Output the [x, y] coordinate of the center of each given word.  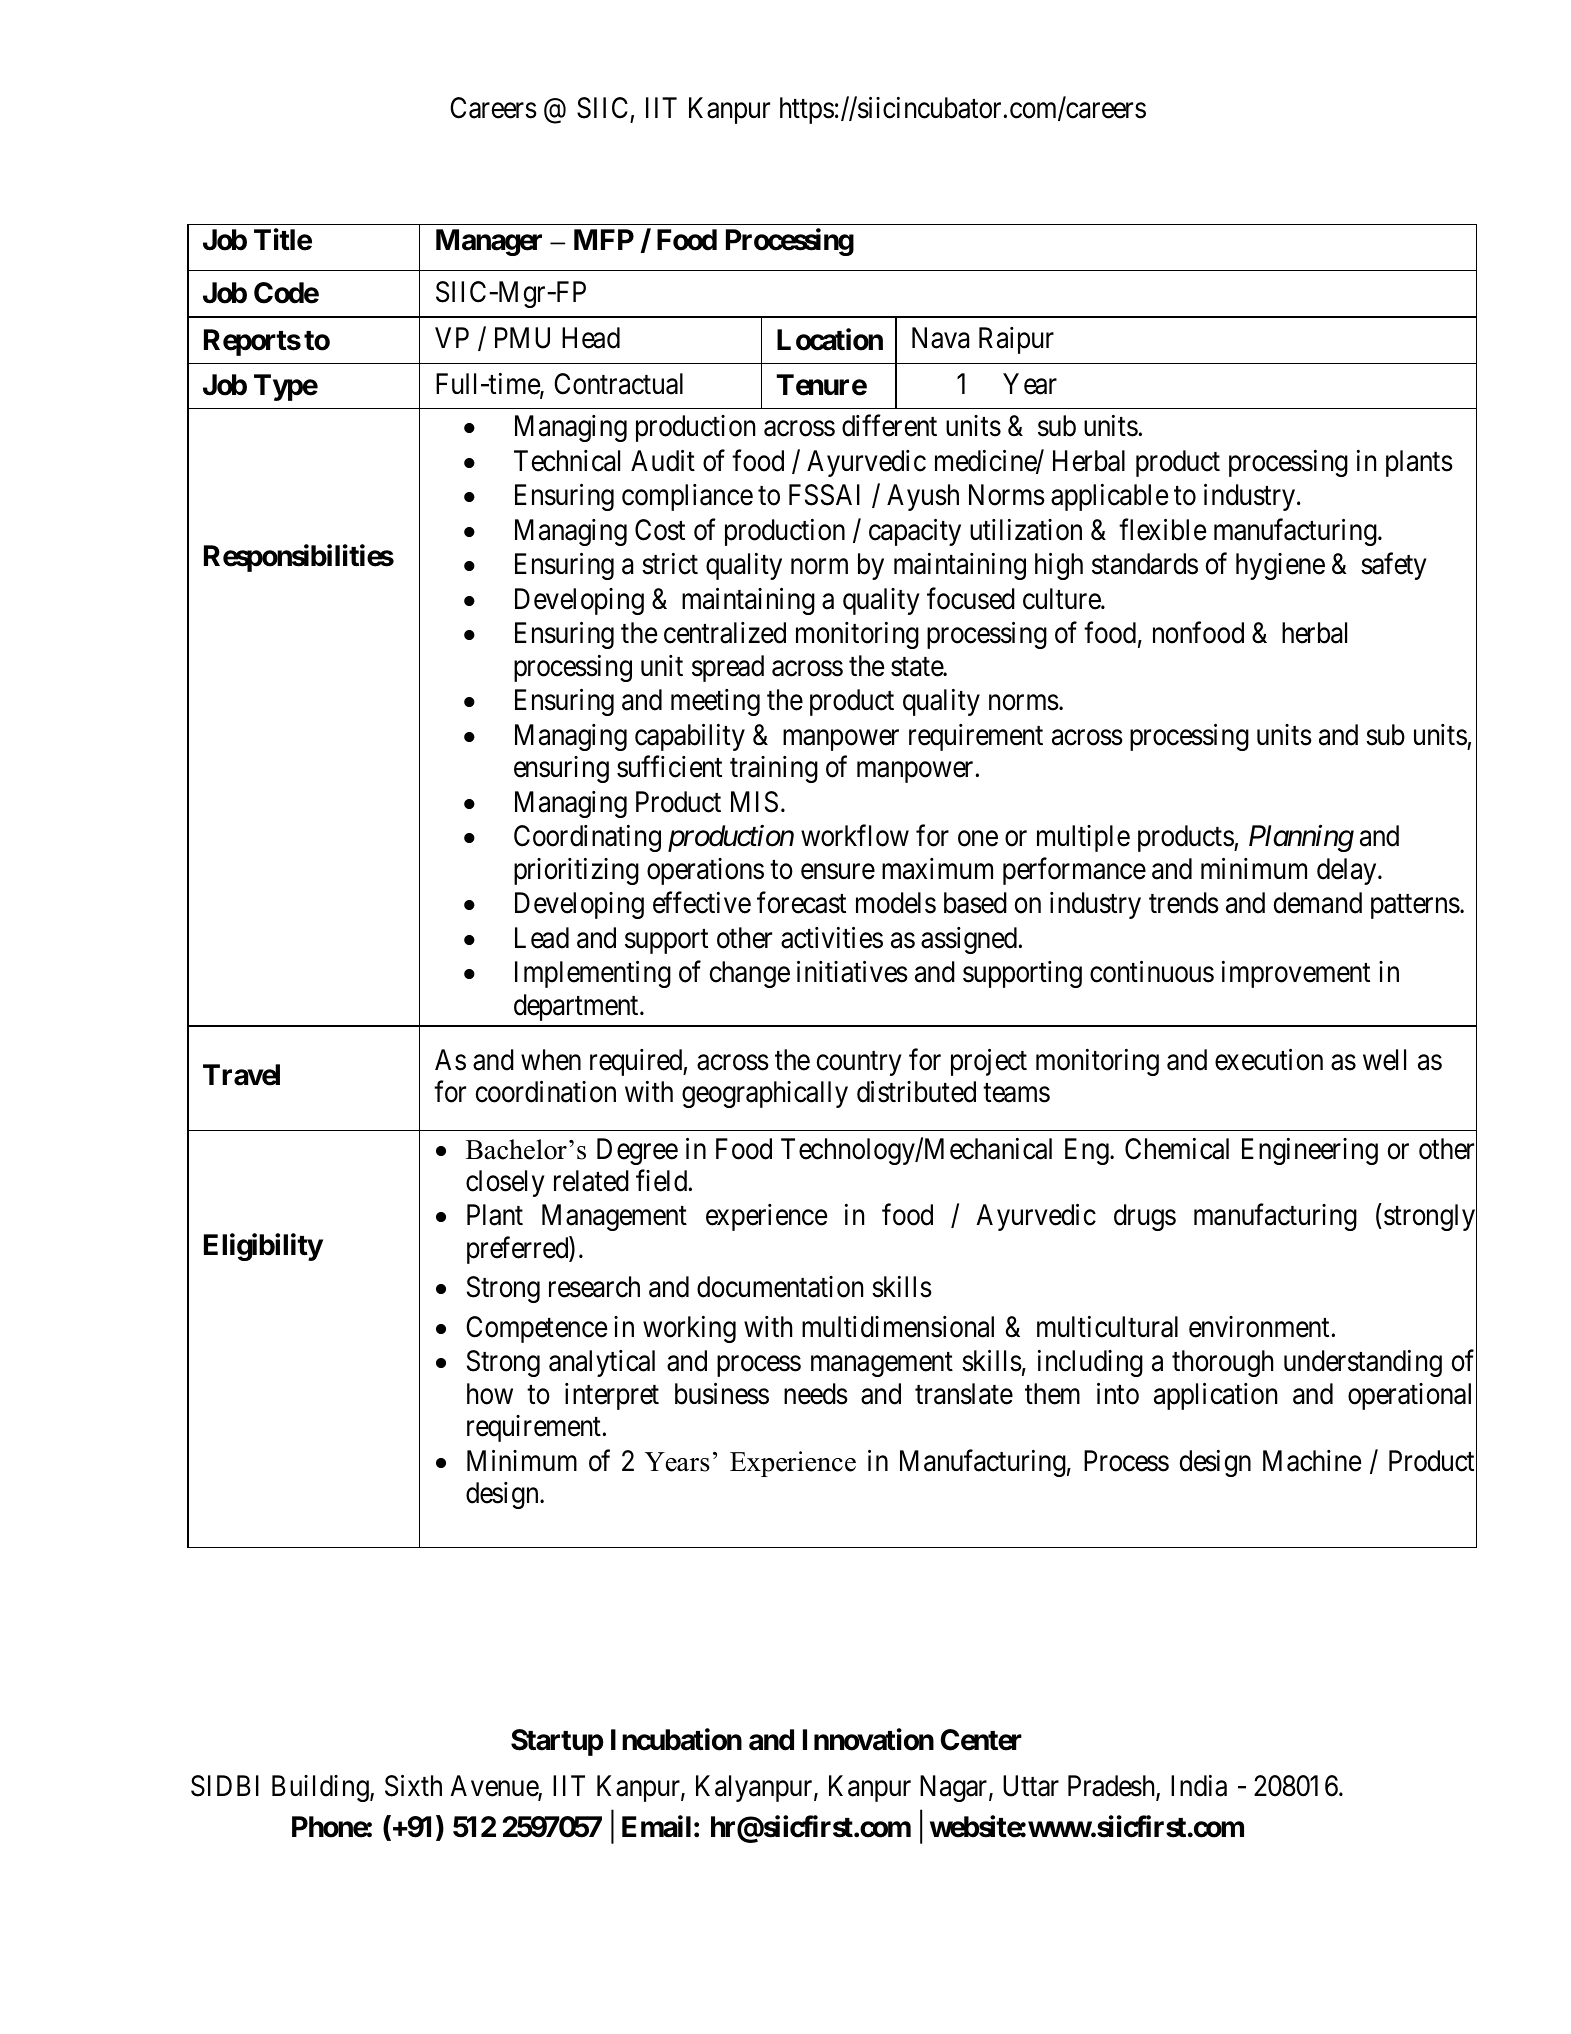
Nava [940, 338]
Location [830, 339]
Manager [489, 242]
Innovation [868, 1739]
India [1199, 1786]
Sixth [413, 1786]
